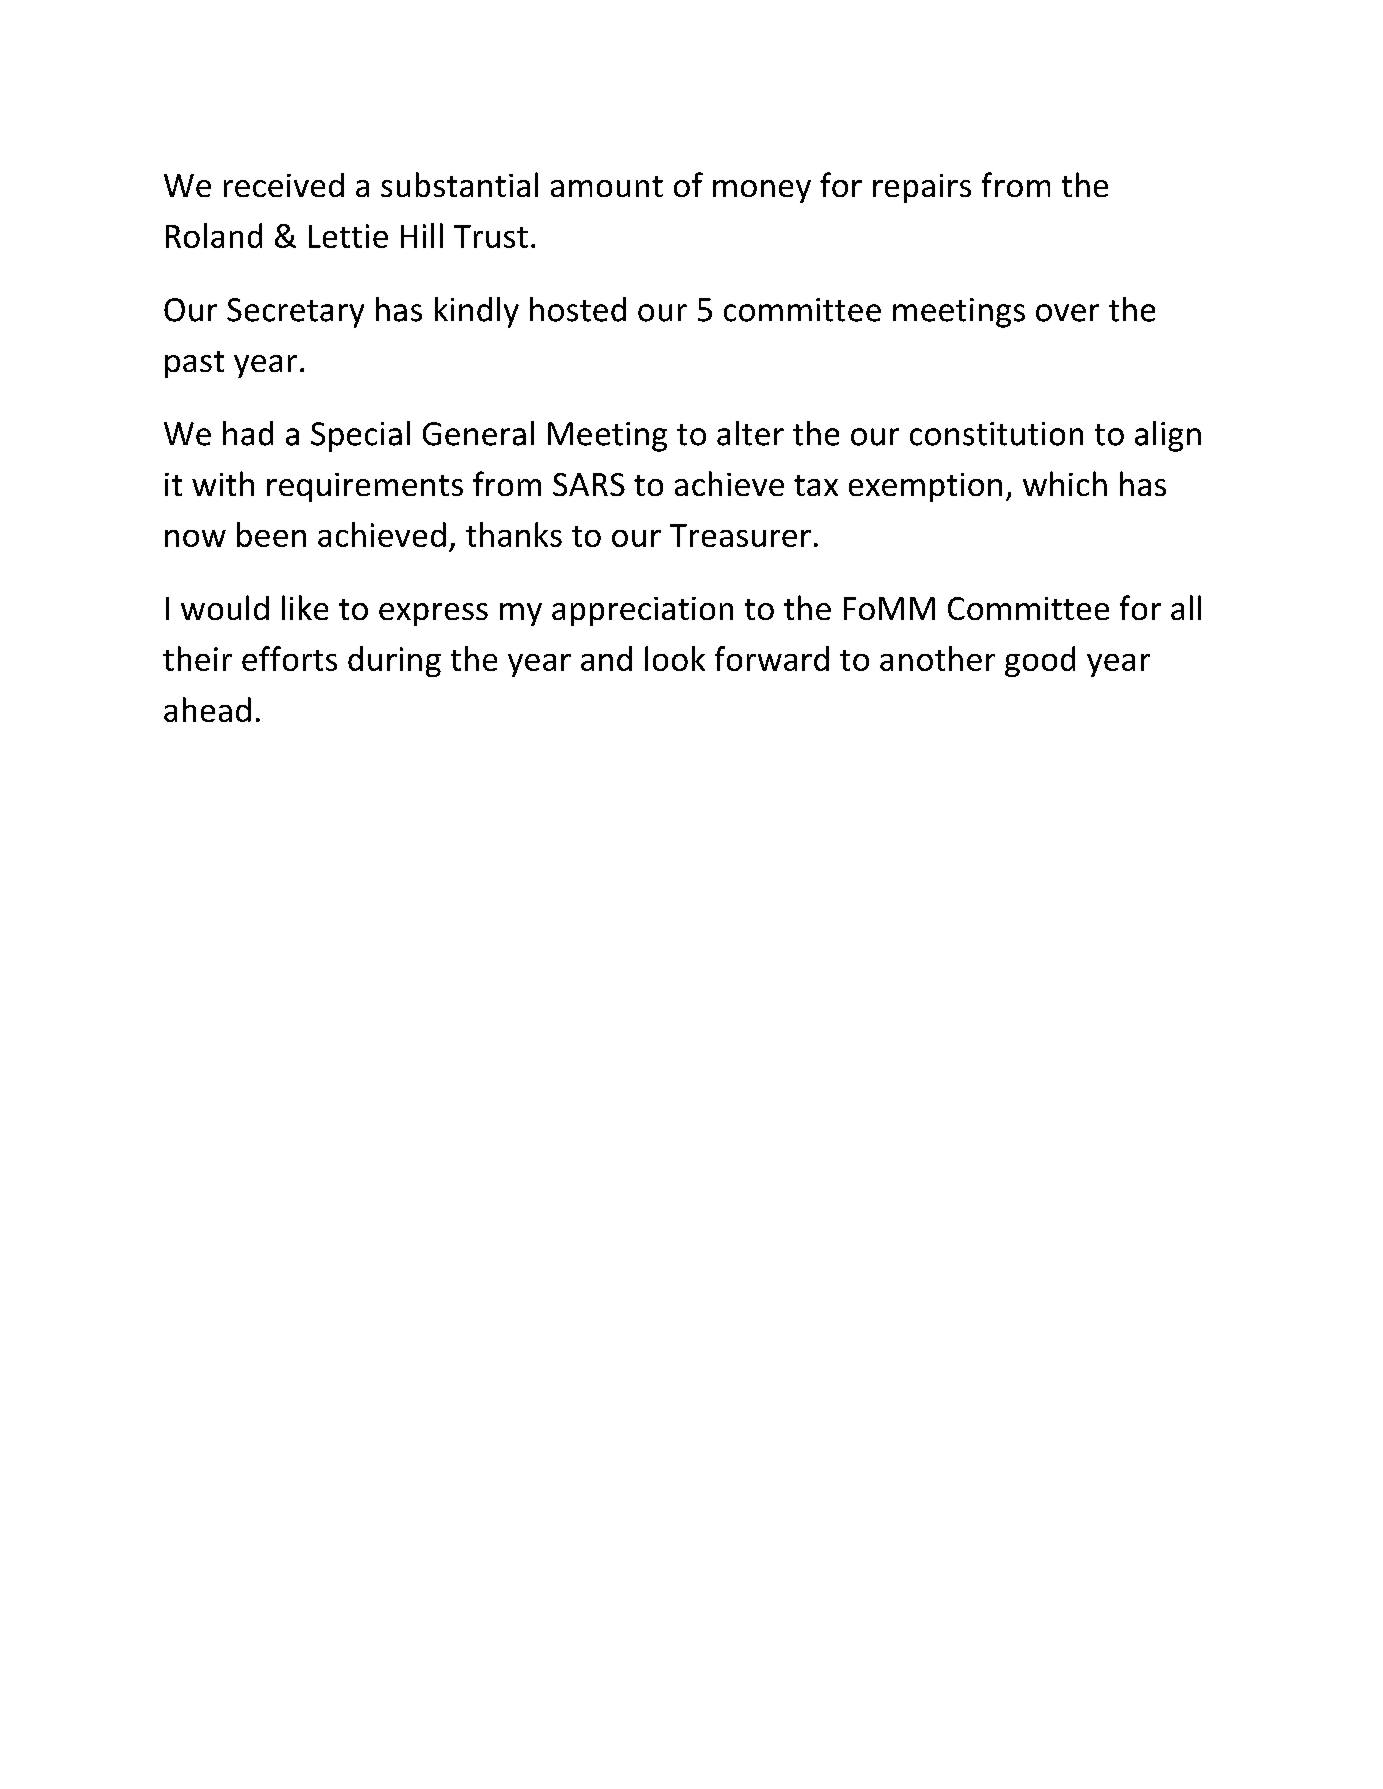 Image resolution: width=1383 pixels, height=1789 pixels. What do you see at coordinates (365, 487) in the screenshot?
I see `requirements` at bounding box center [365, 487].
